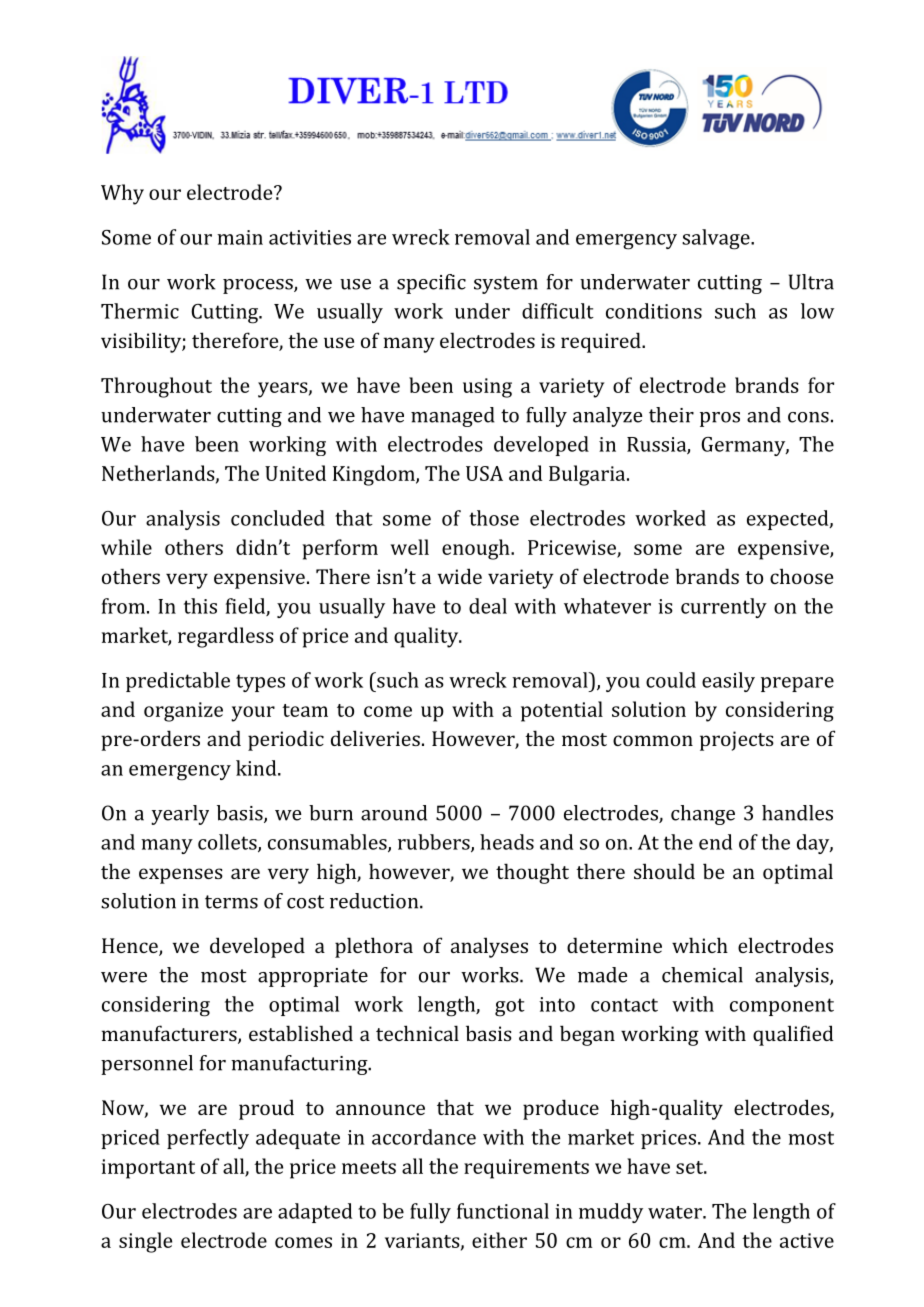 The image size is (924, 1307). Describe the element at coordinates (200, 606) in the document. I see `this` at that location.
